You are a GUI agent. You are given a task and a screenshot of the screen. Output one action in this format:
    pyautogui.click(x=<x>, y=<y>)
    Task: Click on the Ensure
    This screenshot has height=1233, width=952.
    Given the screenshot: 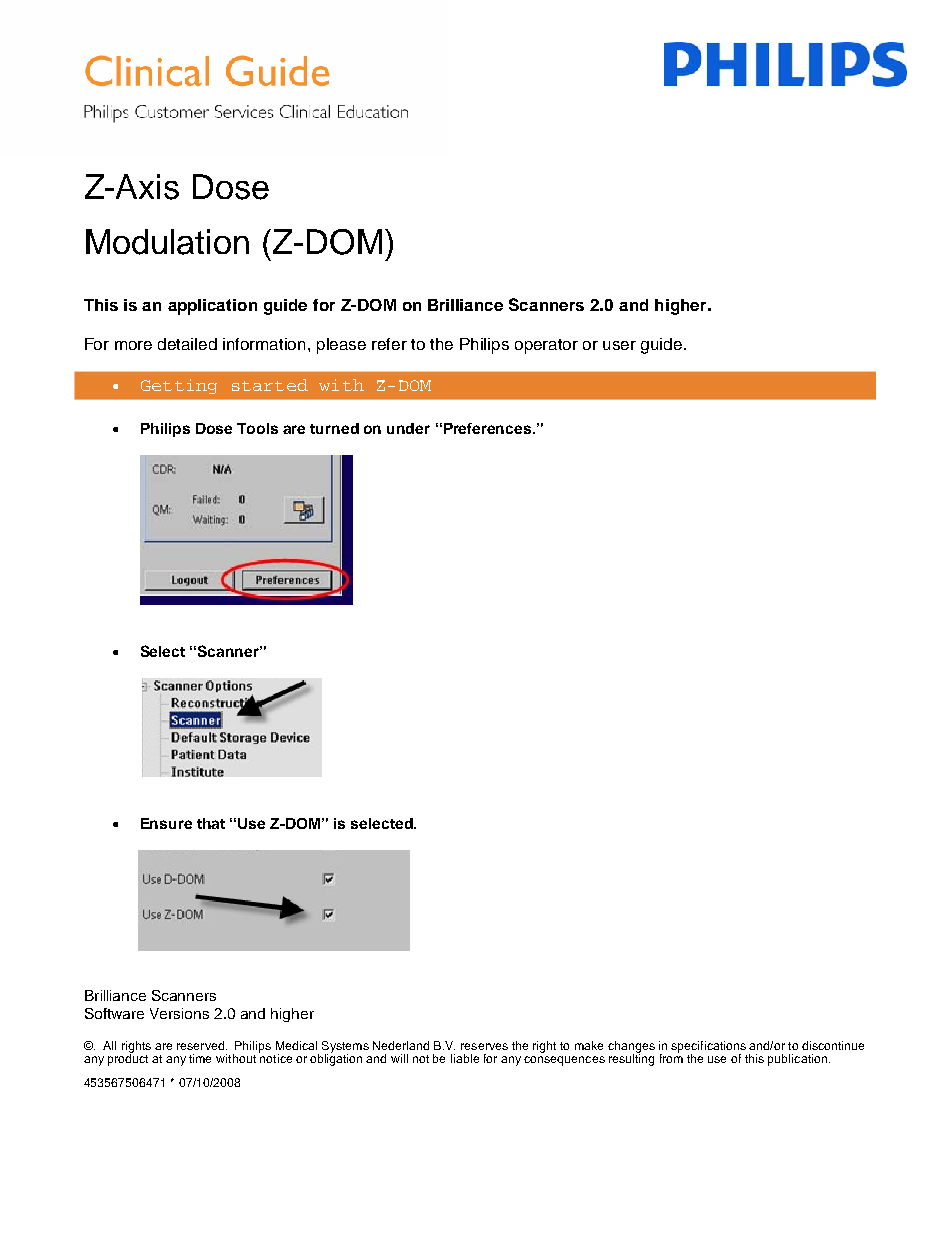 What is the action you would take?
    pyautogui.click(x=166, y=823)
